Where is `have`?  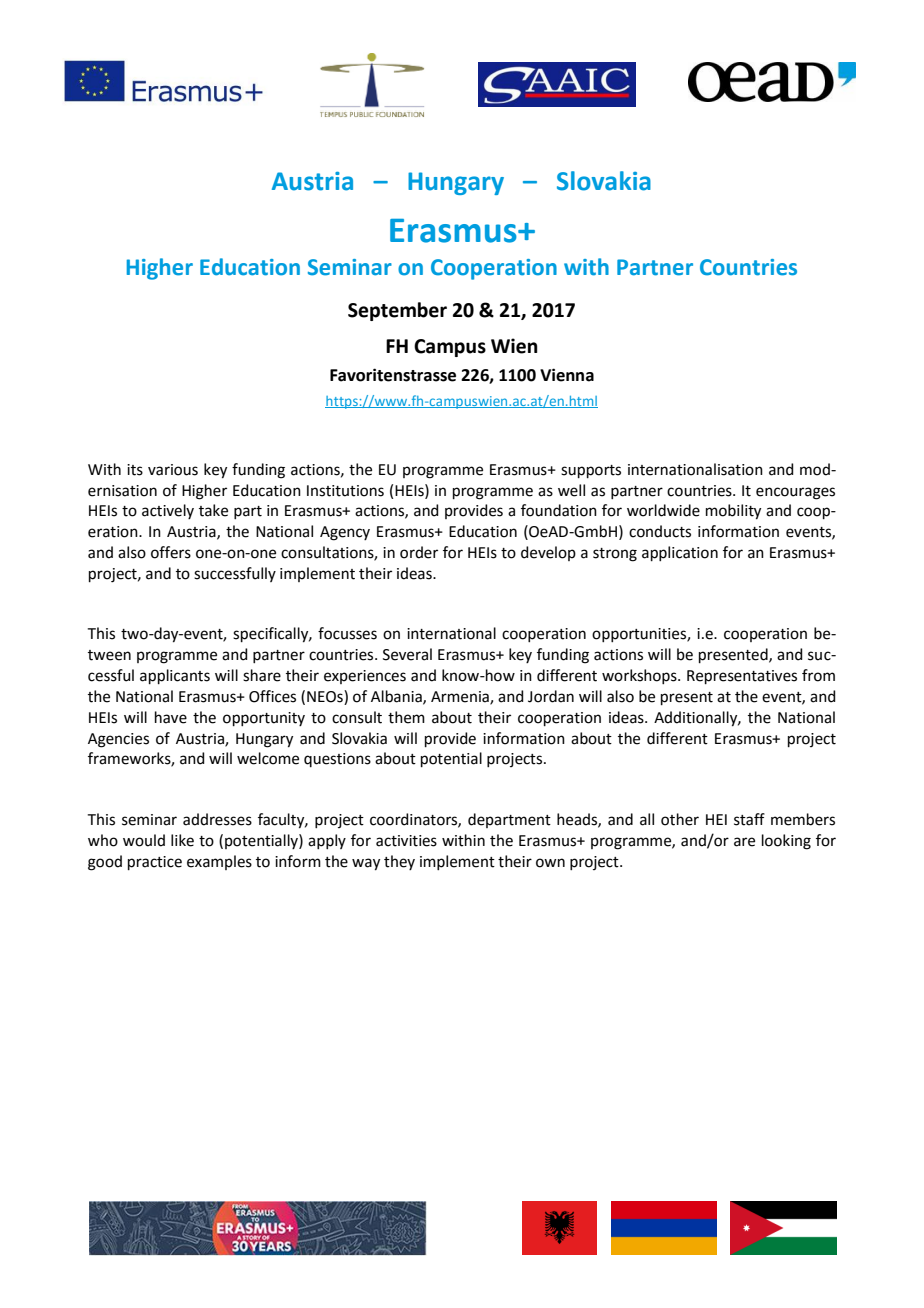 have is located at coordinates (171, 717).
